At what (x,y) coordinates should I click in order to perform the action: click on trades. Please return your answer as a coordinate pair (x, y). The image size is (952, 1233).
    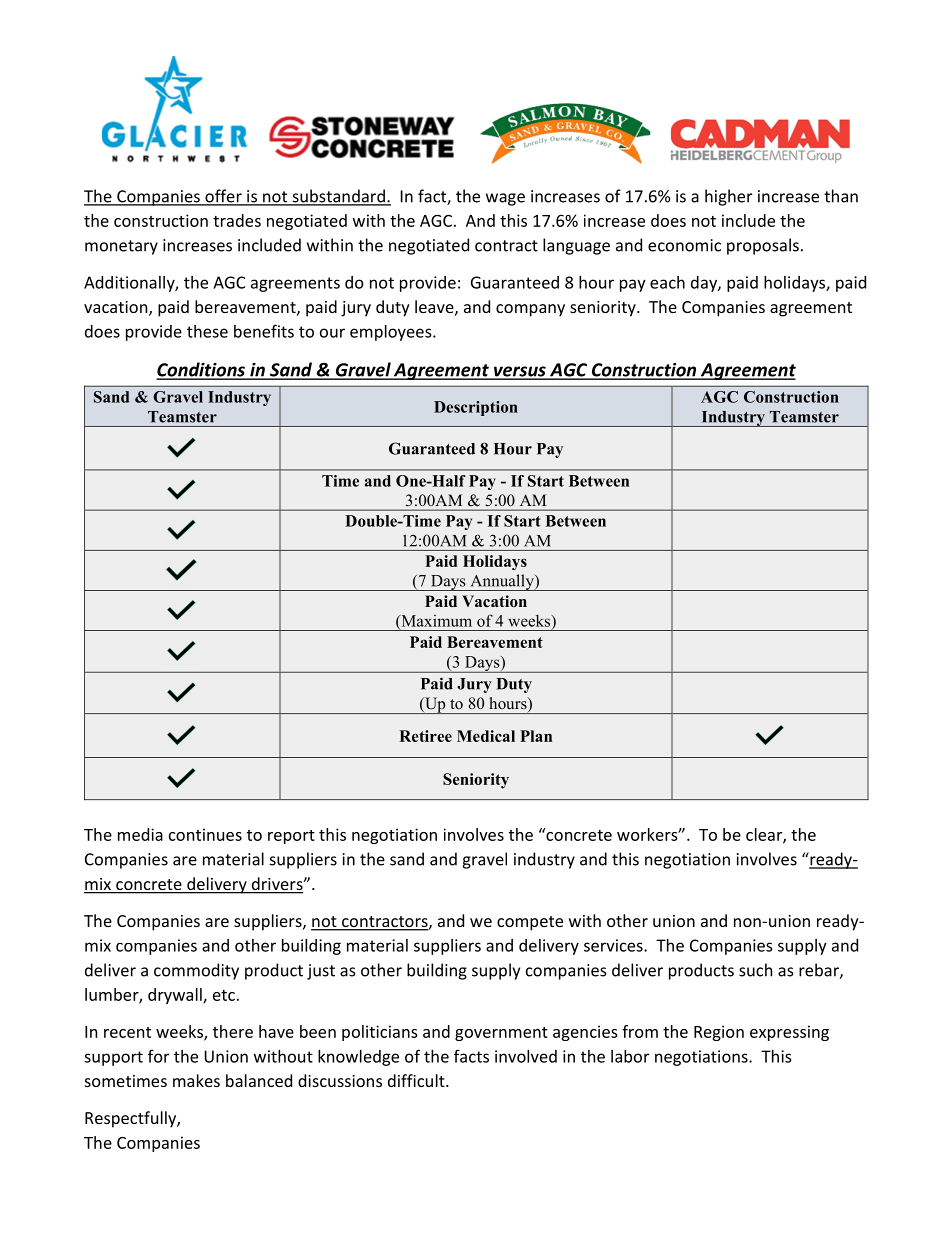
    Looking at the image, I should click on (237, 220).
